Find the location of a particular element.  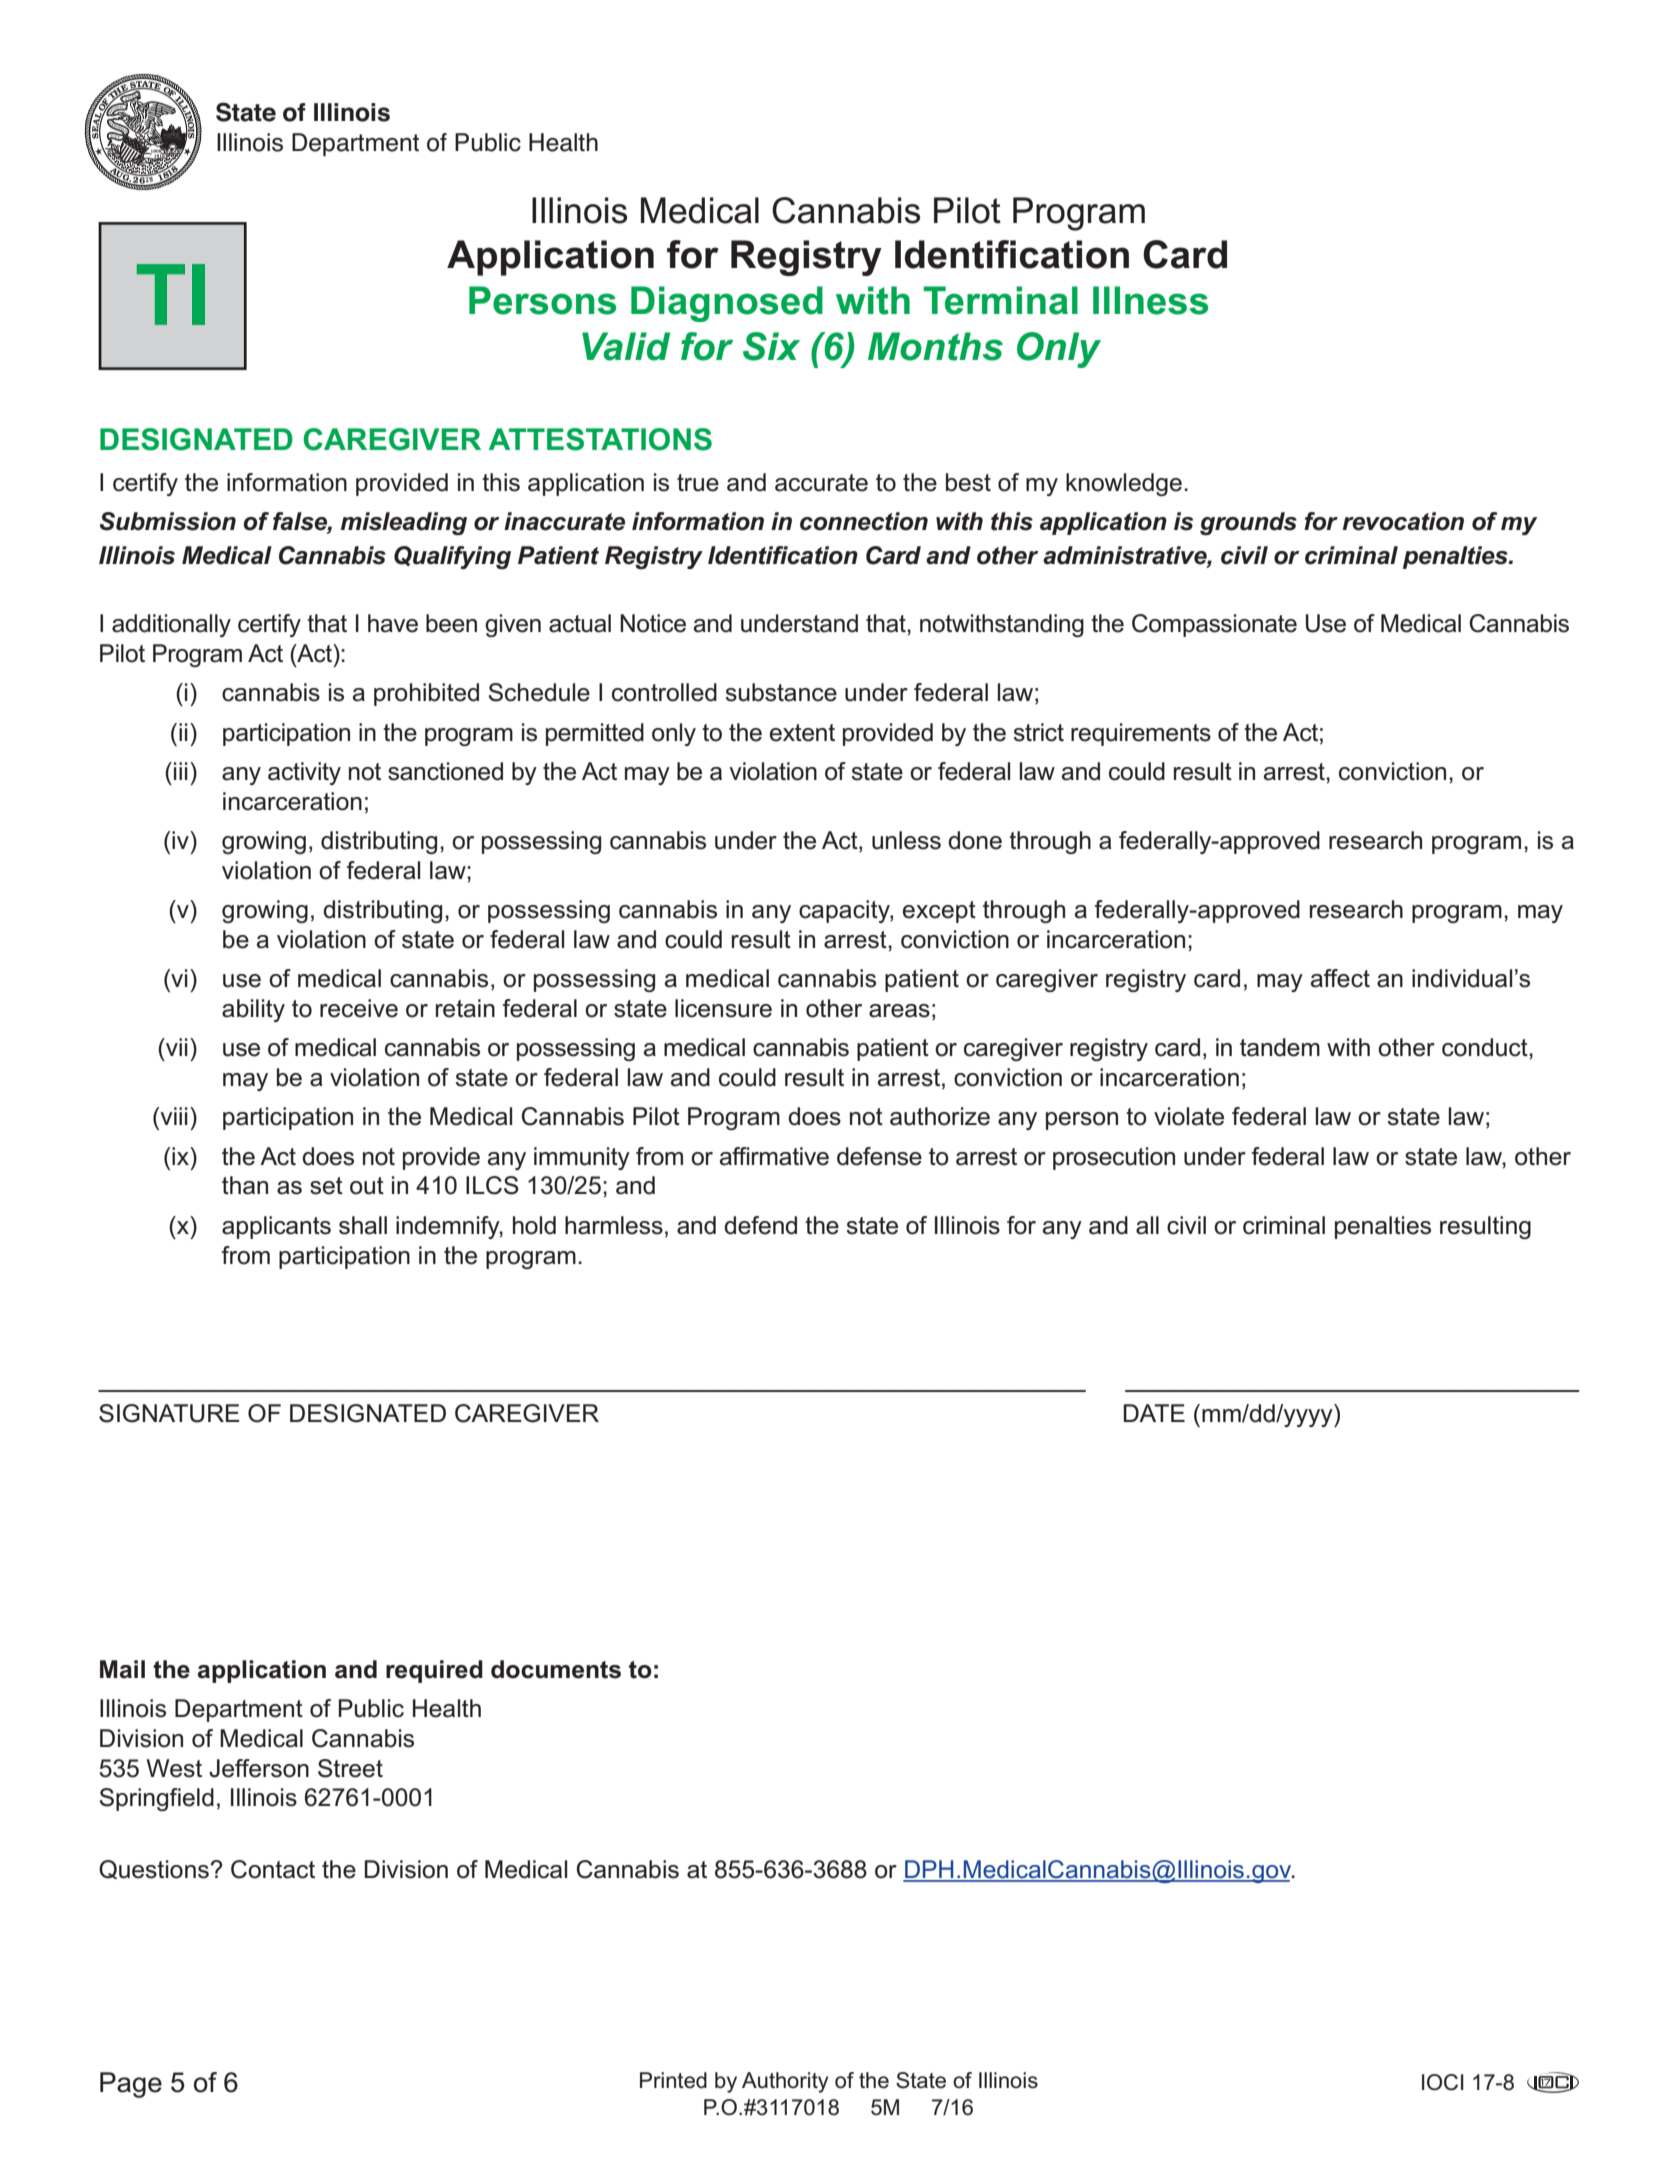

Six is located at coordinates (771, 346).
